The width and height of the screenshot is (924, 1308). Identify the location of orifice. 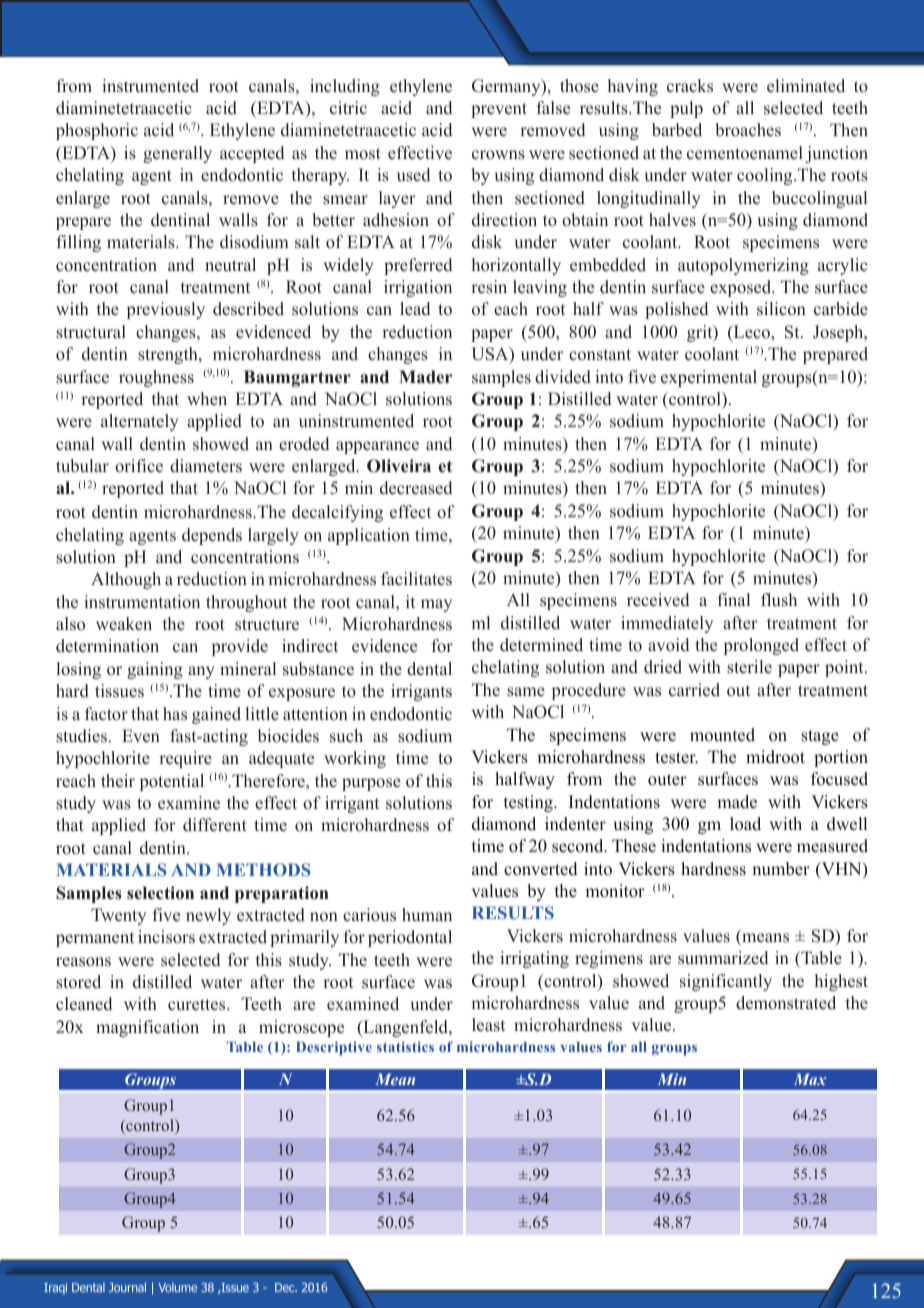
(139, 466).
